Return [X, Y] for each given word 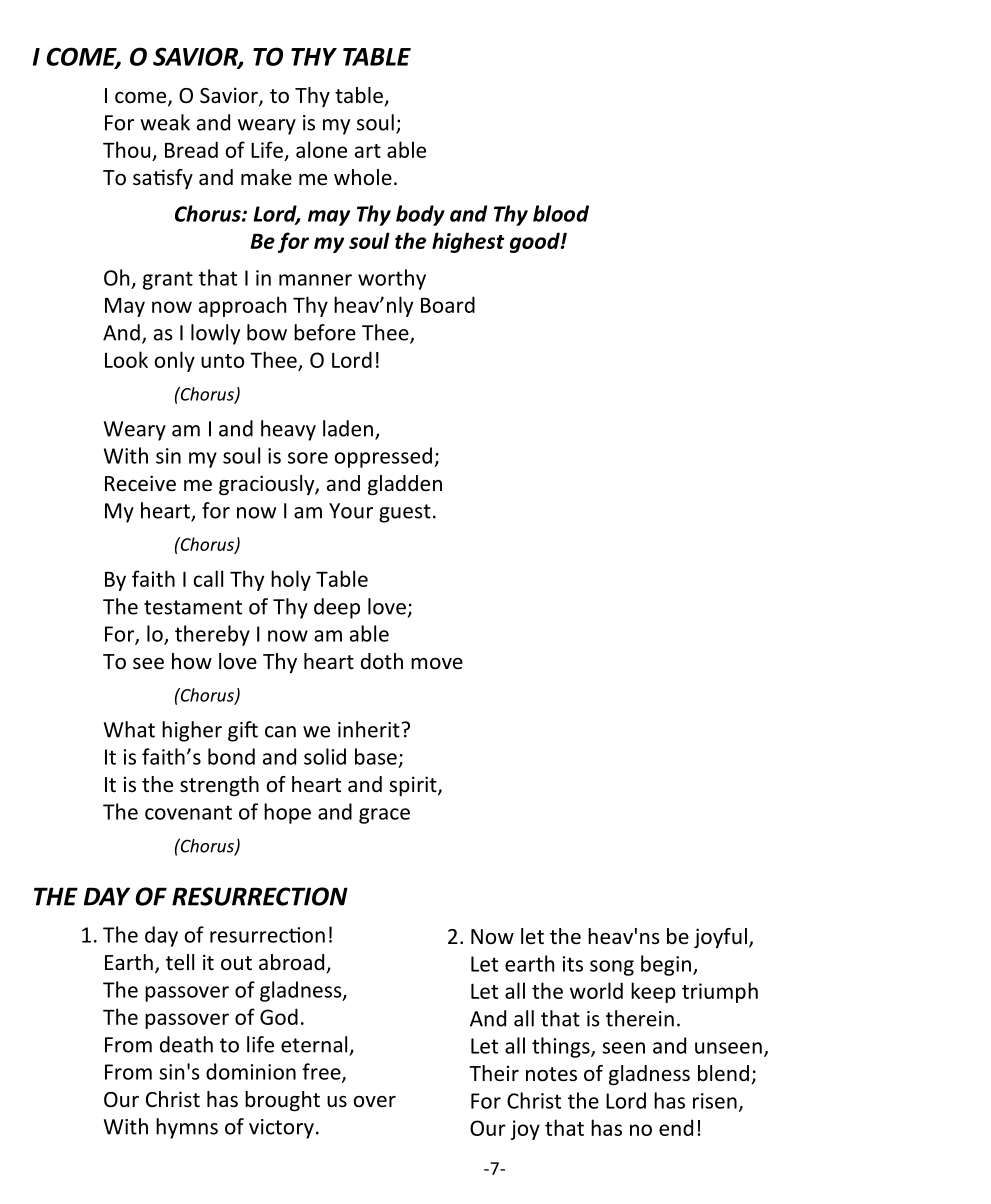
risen [715, 1101]
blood [561, 213]
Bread [191, 149]
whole [363, 177]
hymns [187, 1128]
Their [494, 1073]
